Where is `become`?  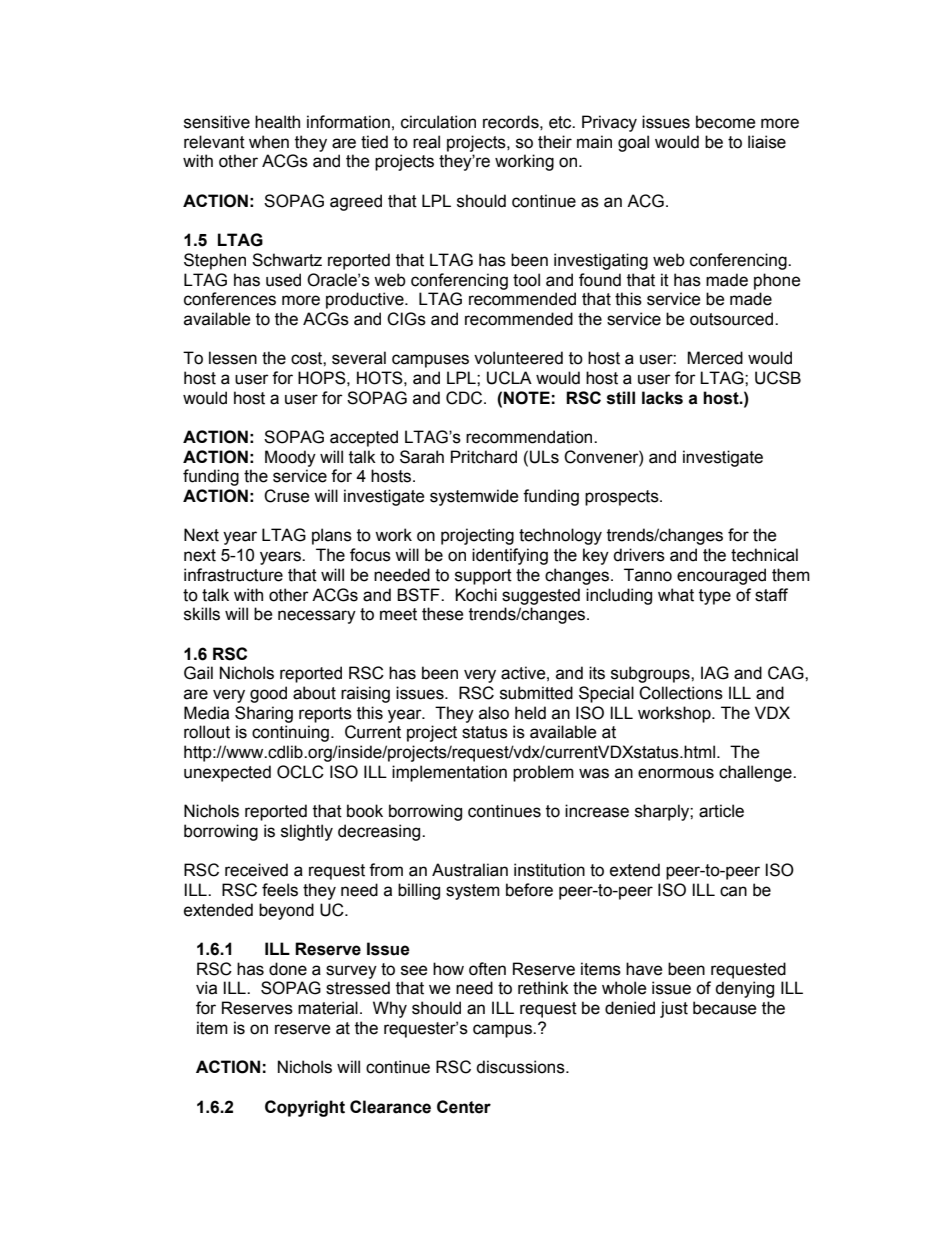
become is located at coordinates (725, 122).
